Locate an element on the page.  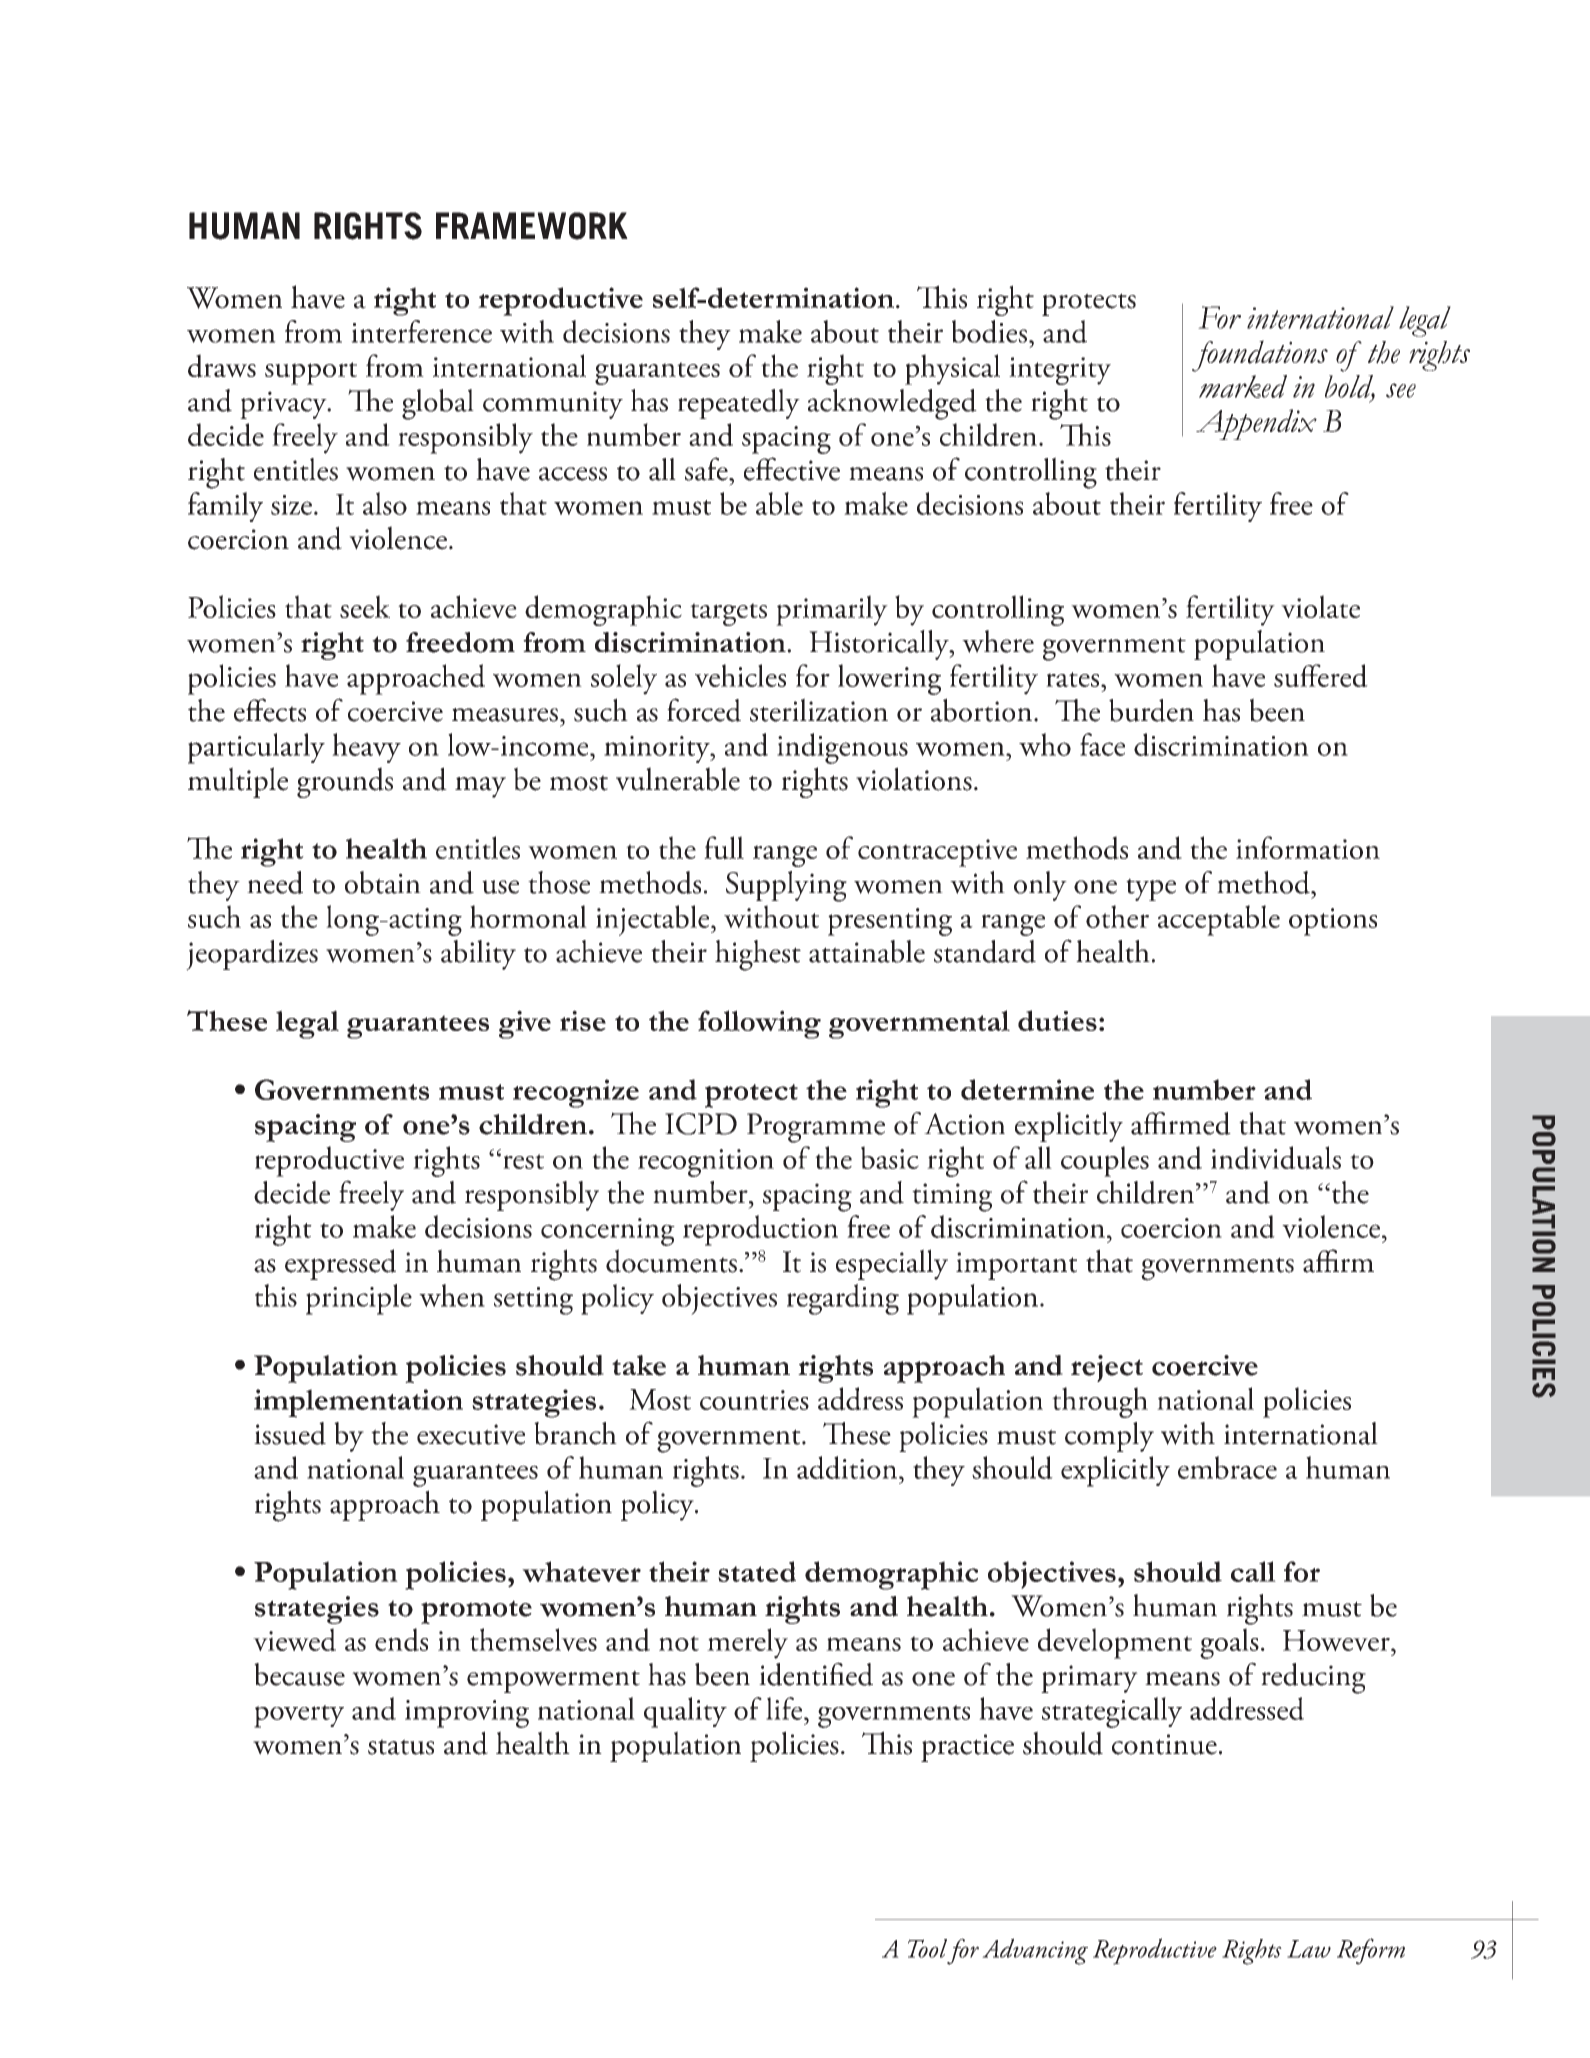
foundations is located at coordinates (1260, 356).
